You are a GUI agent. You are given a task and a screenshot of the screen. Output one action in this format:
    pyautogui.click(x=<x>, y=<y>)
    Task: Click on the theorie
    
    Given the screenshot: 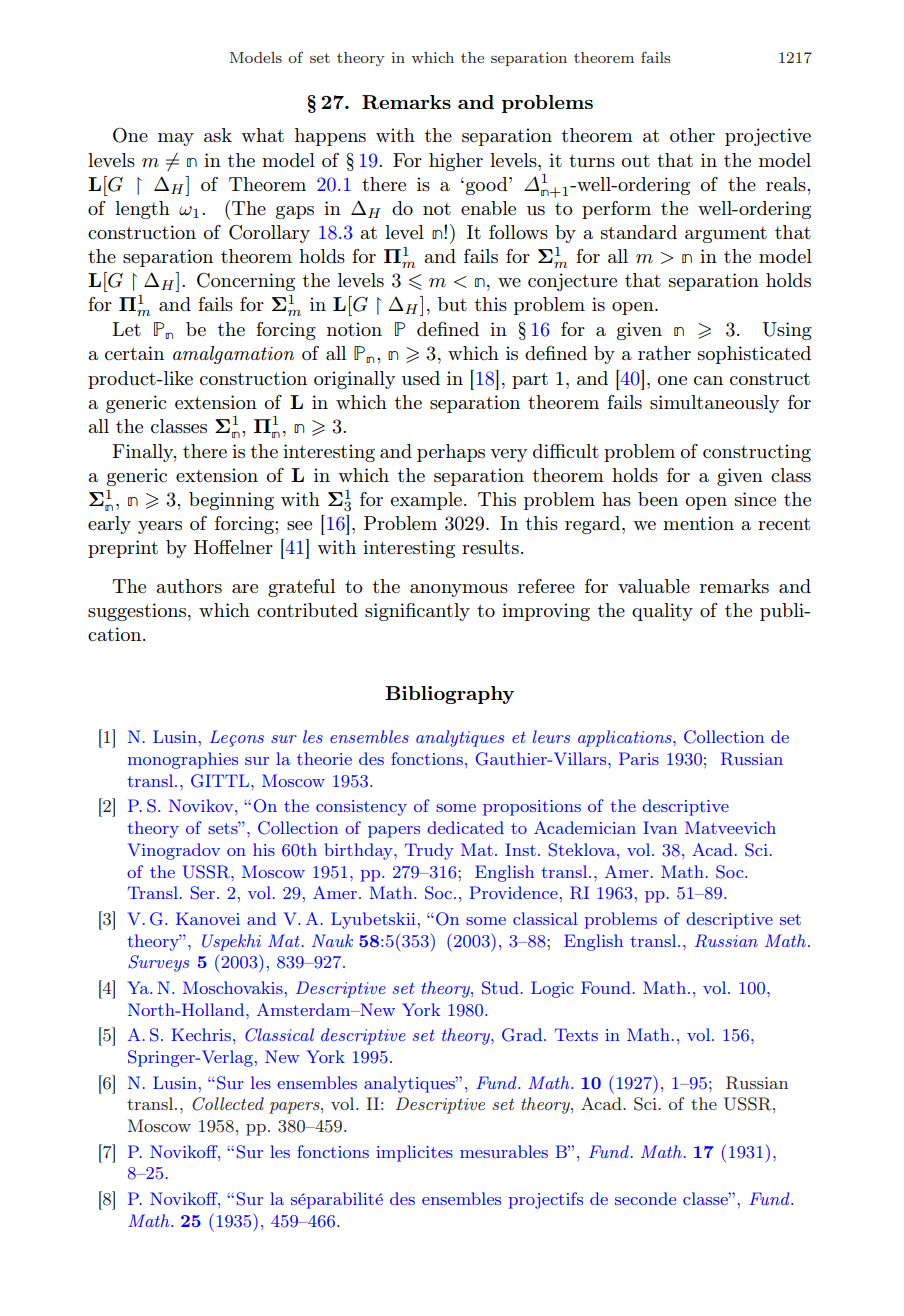 What is the action you would take?
    pyautogui.click(x=324, y=758)
